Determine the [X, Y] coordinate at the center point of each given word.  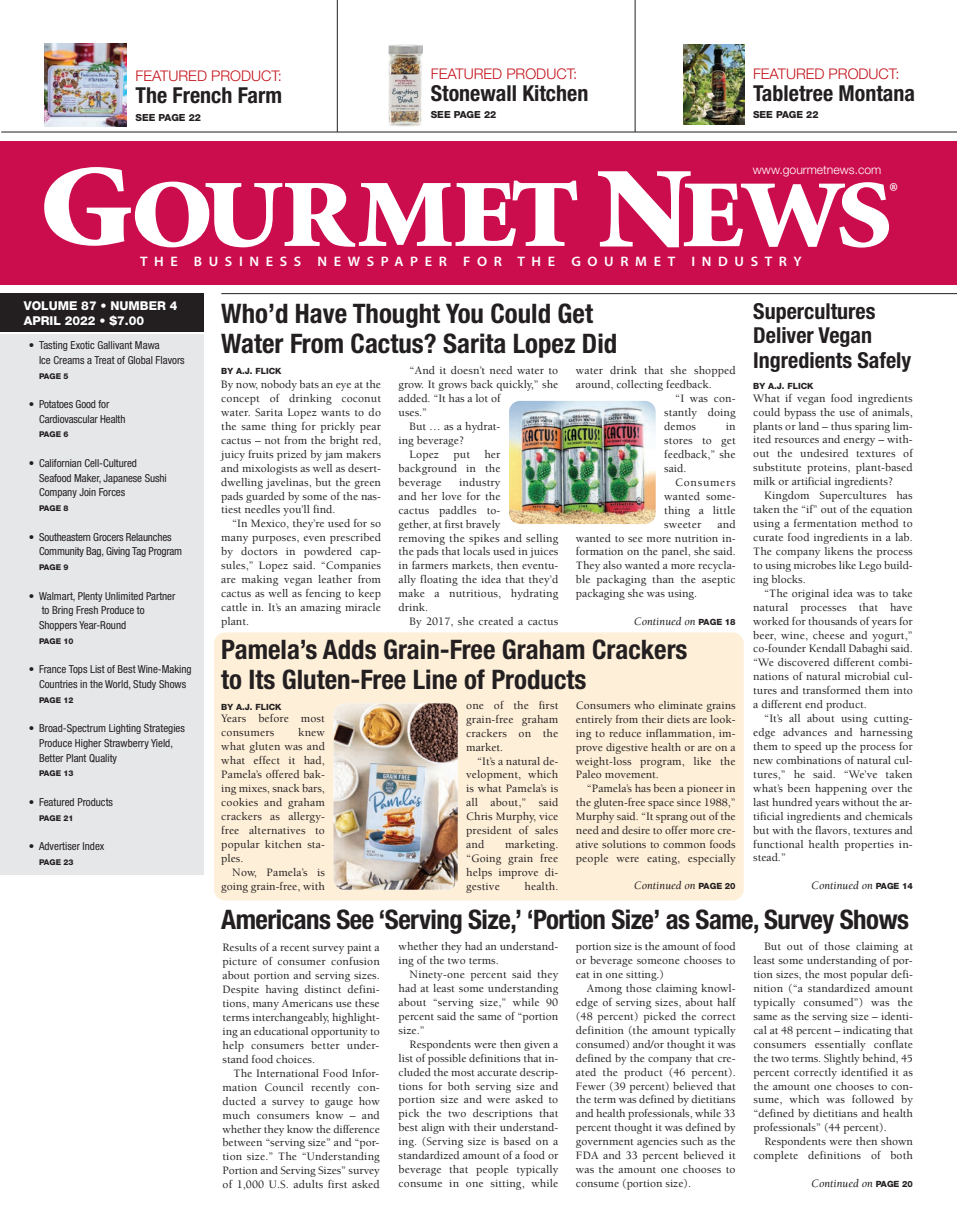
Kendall [827, 648]
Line [435, 679]
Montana [876, 93]
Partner [161, 596]
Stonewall [473, 93]
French [202, 95]
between [242, 1142]
